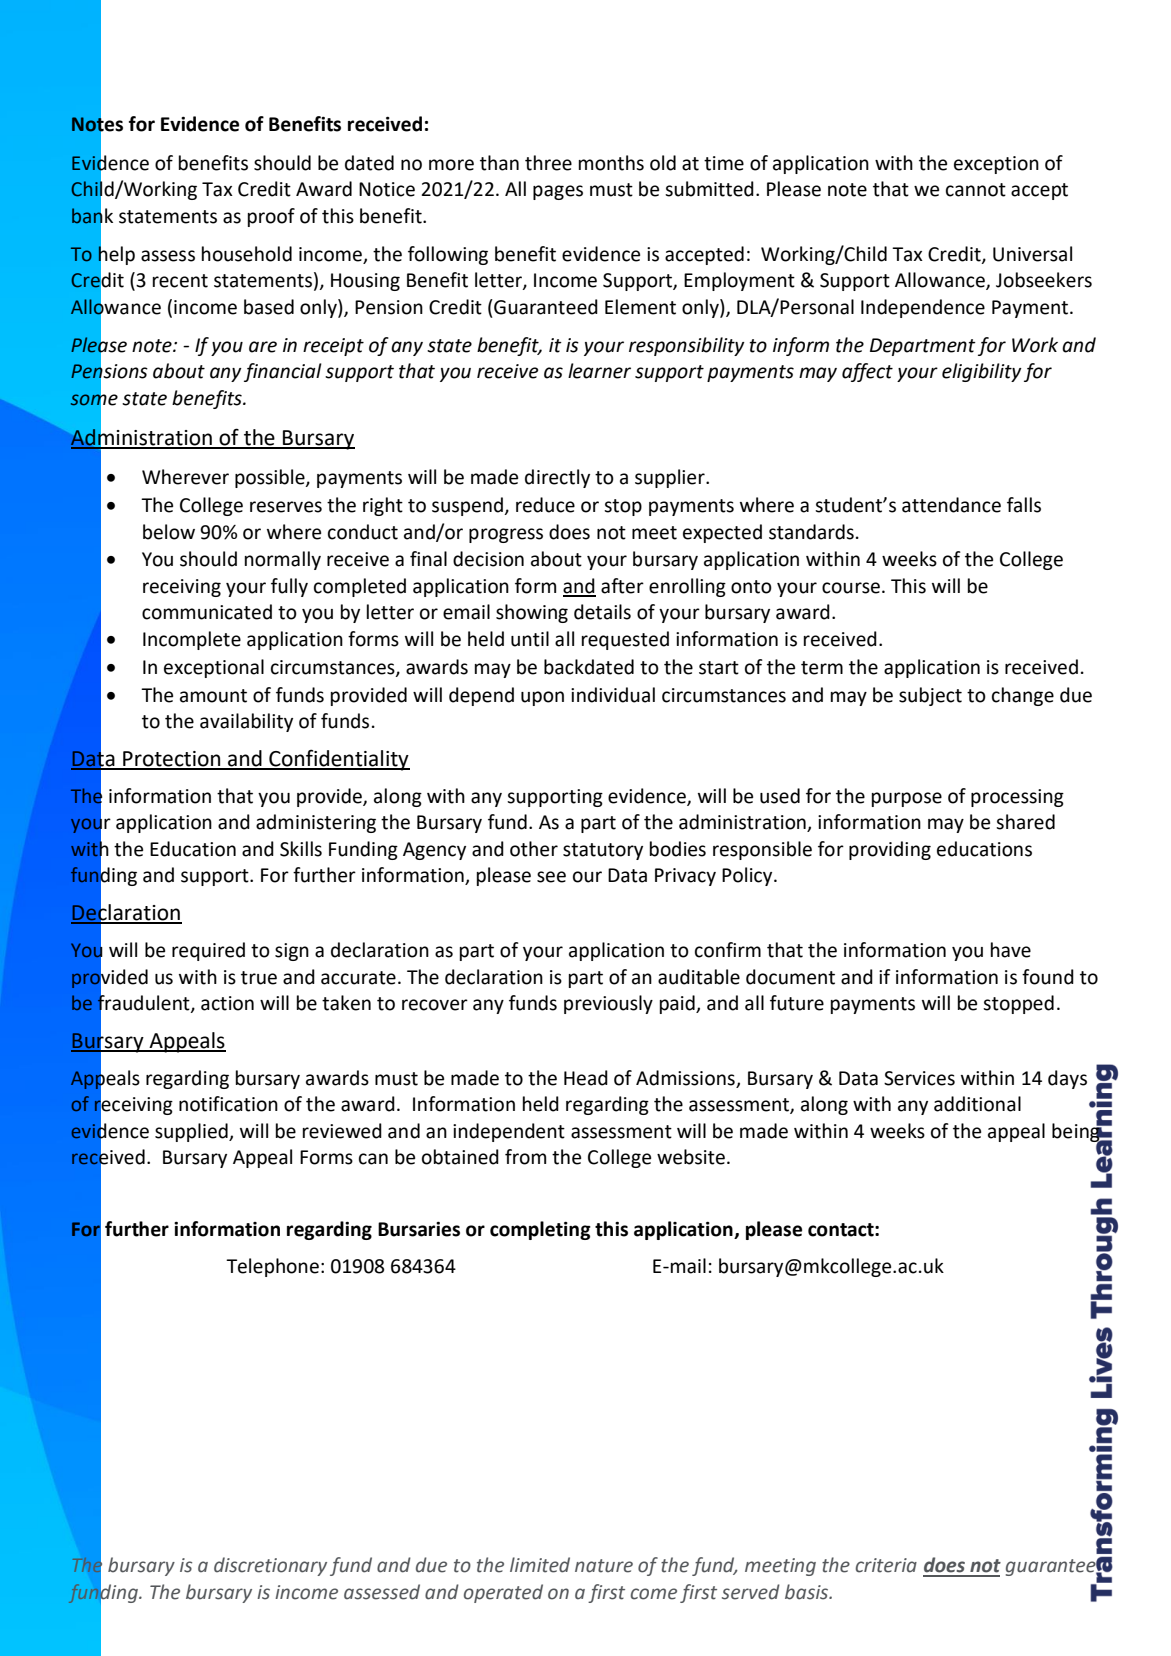 Image resolution: width=1171 pixels, height=1656 pixels. Describe the element at coordinates (270, 1566) in the screenshot. I see `discretionary` at that location.
